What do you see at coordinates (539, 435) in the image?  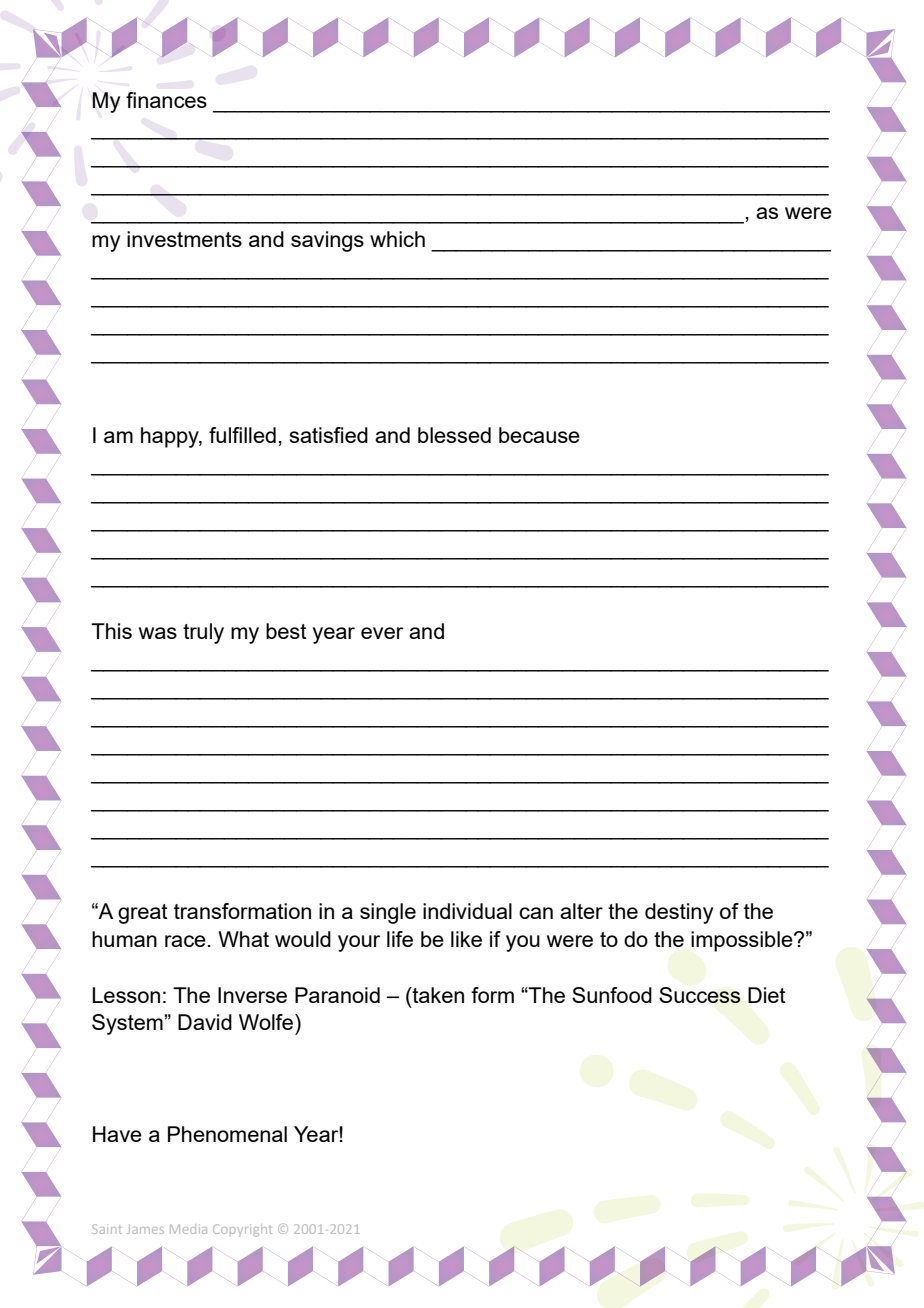 I see `because` at bounding box center [539, 435].
